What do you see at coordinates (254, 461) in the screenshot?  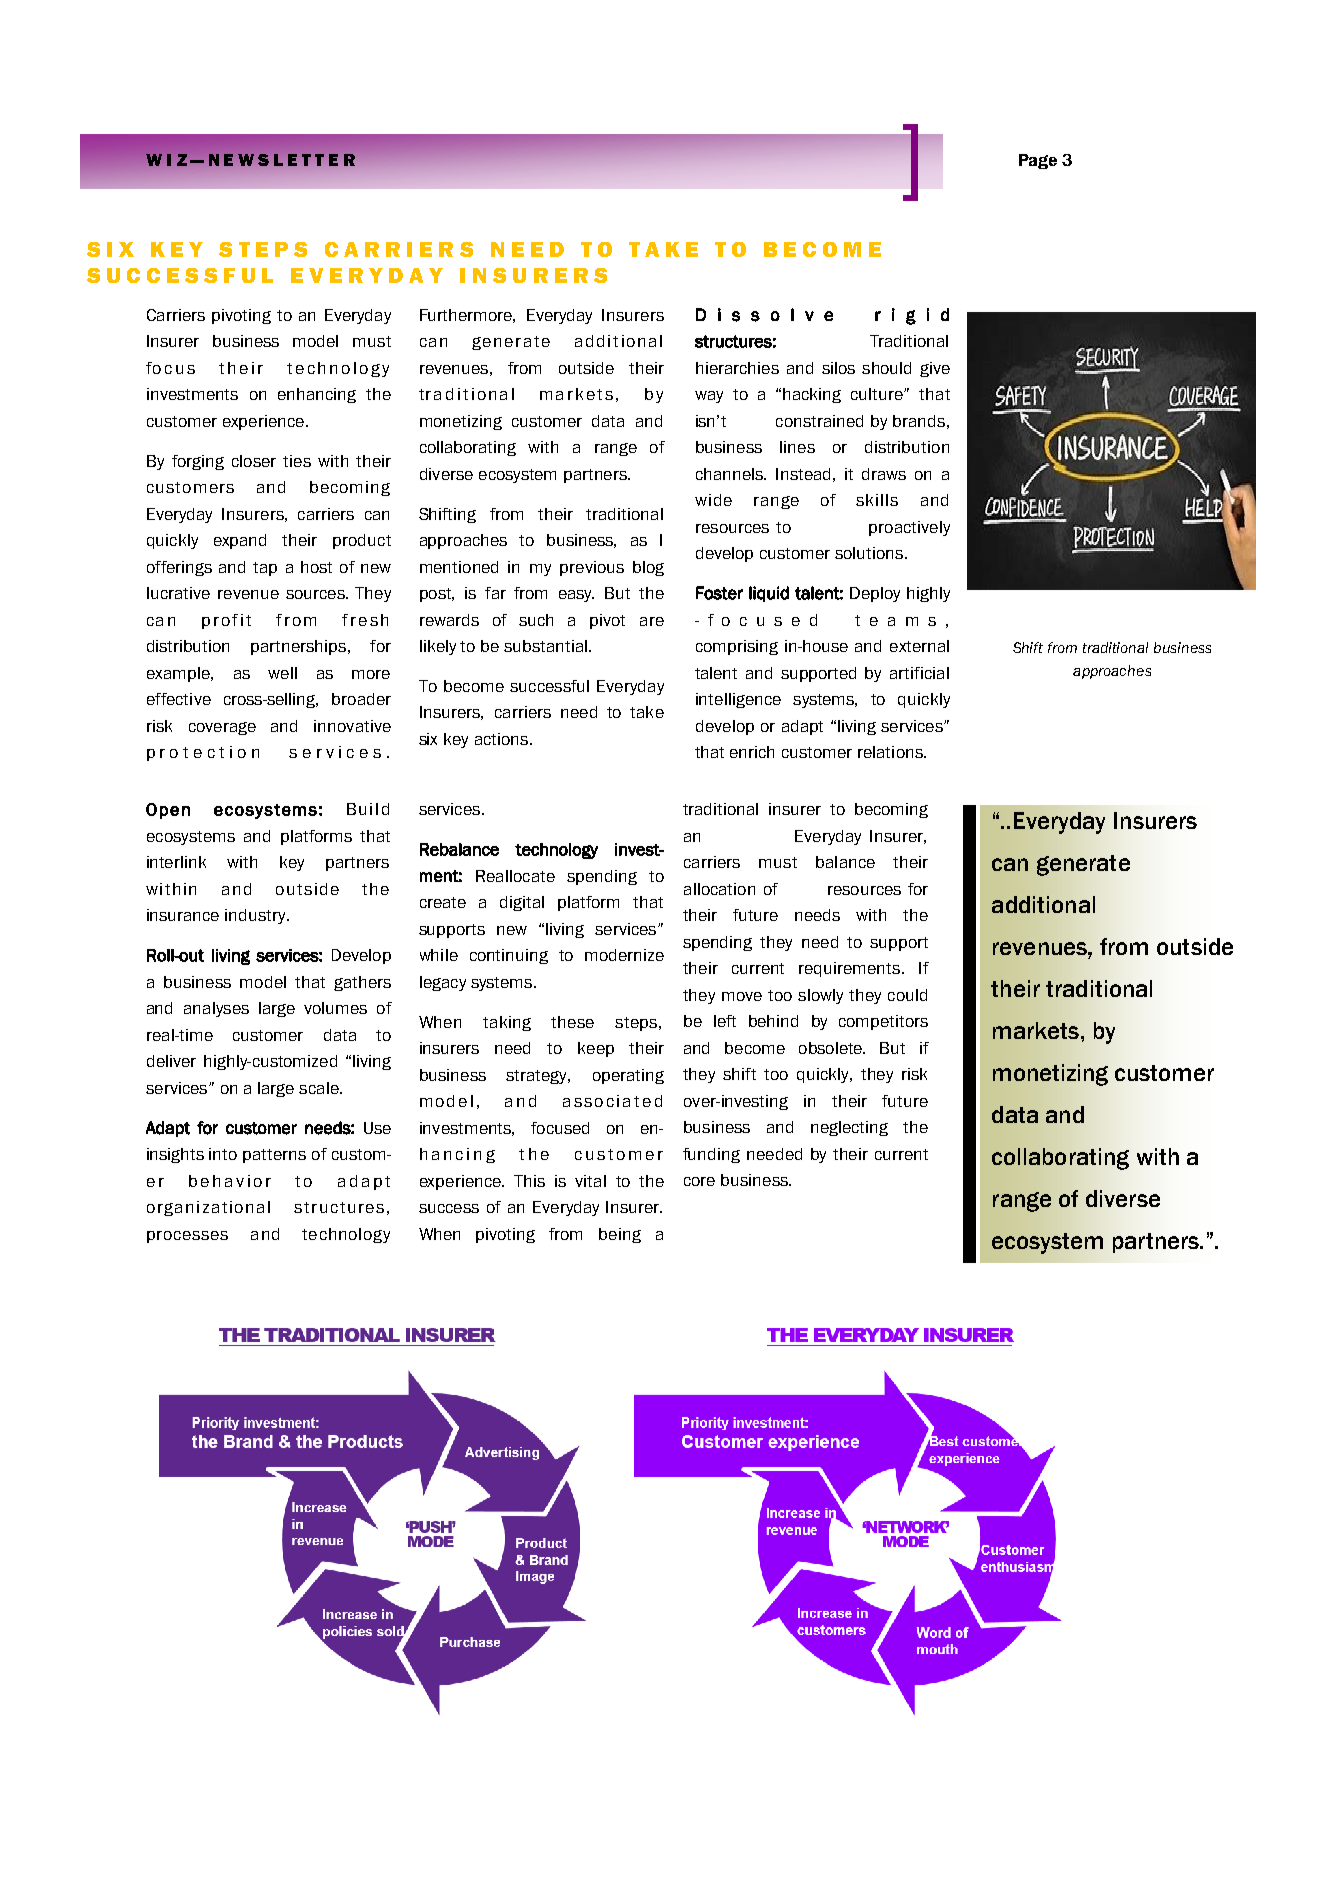 I see `closer` at bounding box center [254, 461].
